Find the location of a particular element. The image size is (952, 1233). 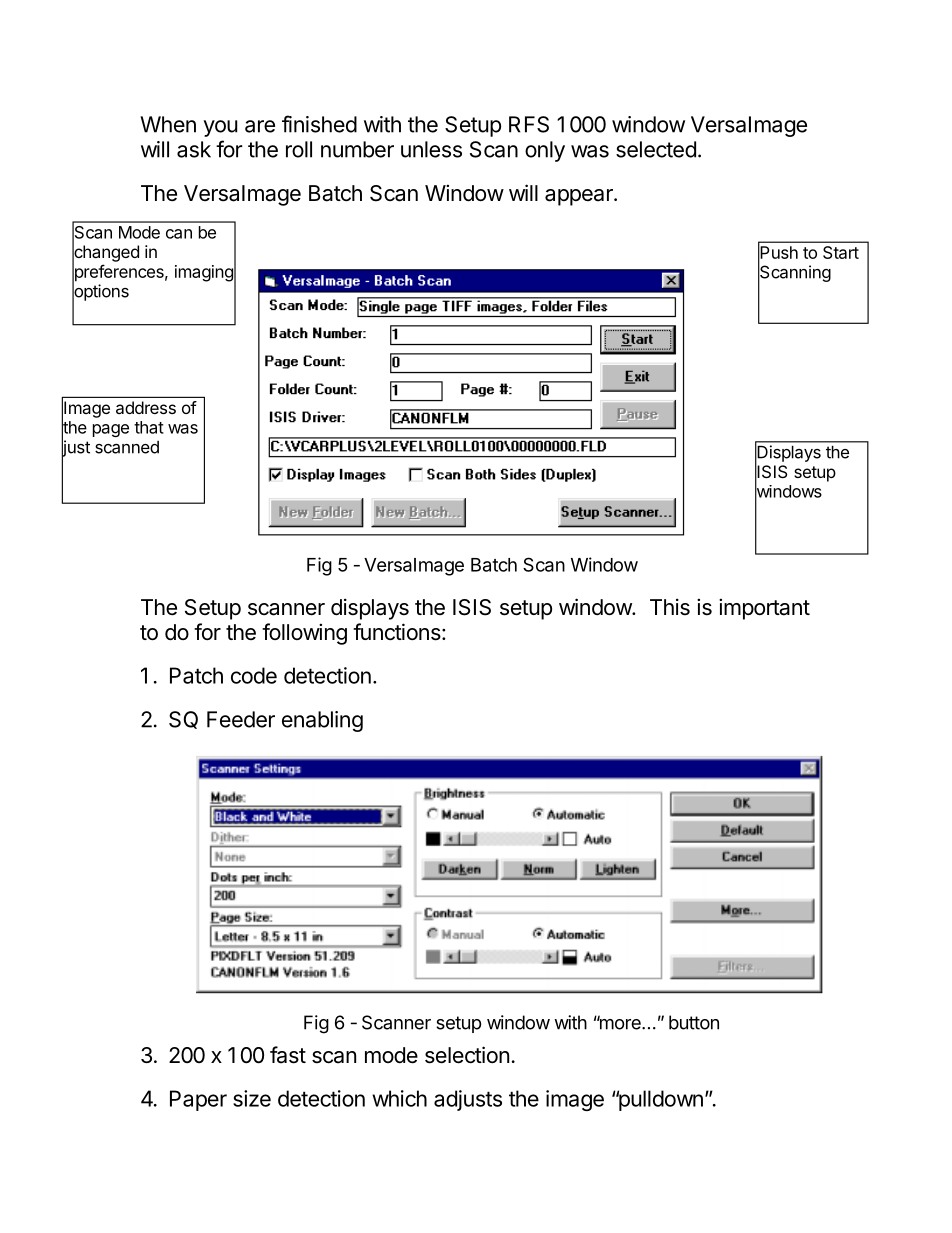

Start is located at coordinates (841, 252).
